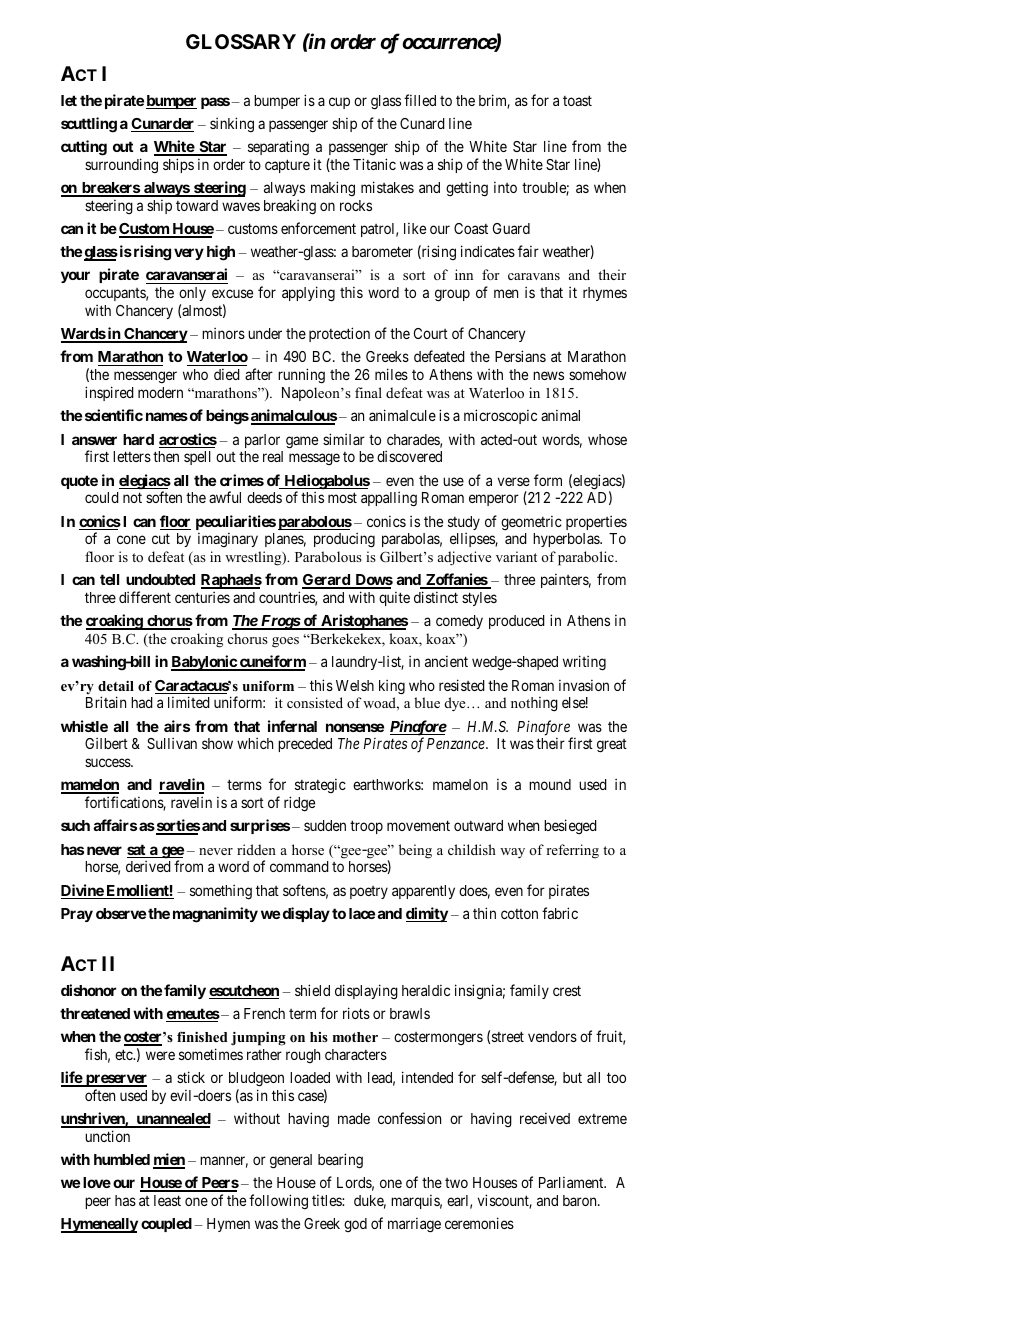  What do you see at coordinates (339, 334) in the page?
I see `protection` at bounding box center [339, 334].
